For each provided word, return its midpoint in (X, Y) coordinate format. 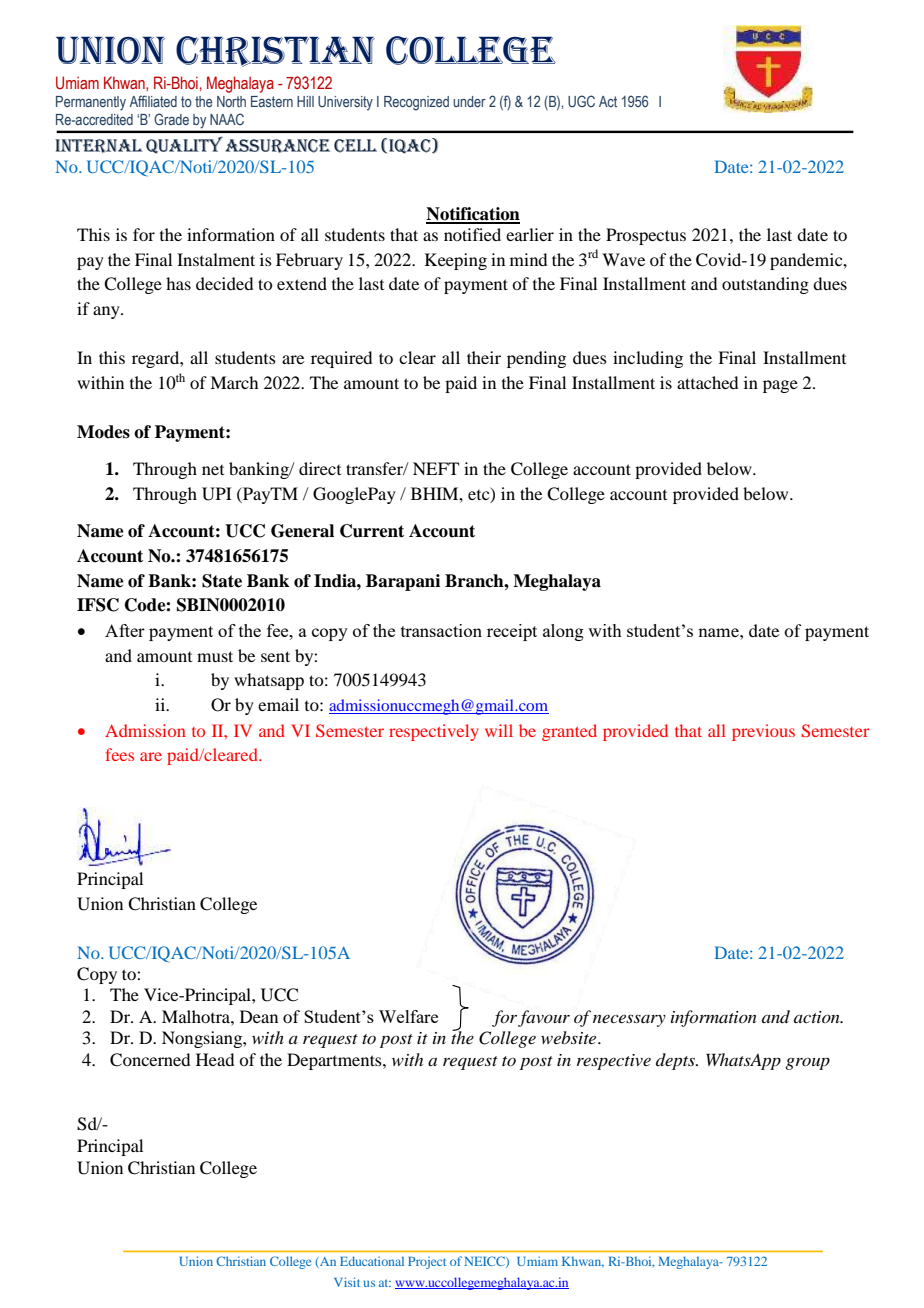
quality (184, 145)
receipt (512, 632)
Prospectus (646, 236)
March (234, 382)
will (499, 730)
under (469, 101)
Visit (347, 1282)
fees (120, 754)
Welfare (408, 1016)
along (563, 632)
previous (763, 732)
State (222, 581)
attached (707, 382)
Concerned (150, 1060)
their (484, 357)
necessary (629, 1020)
